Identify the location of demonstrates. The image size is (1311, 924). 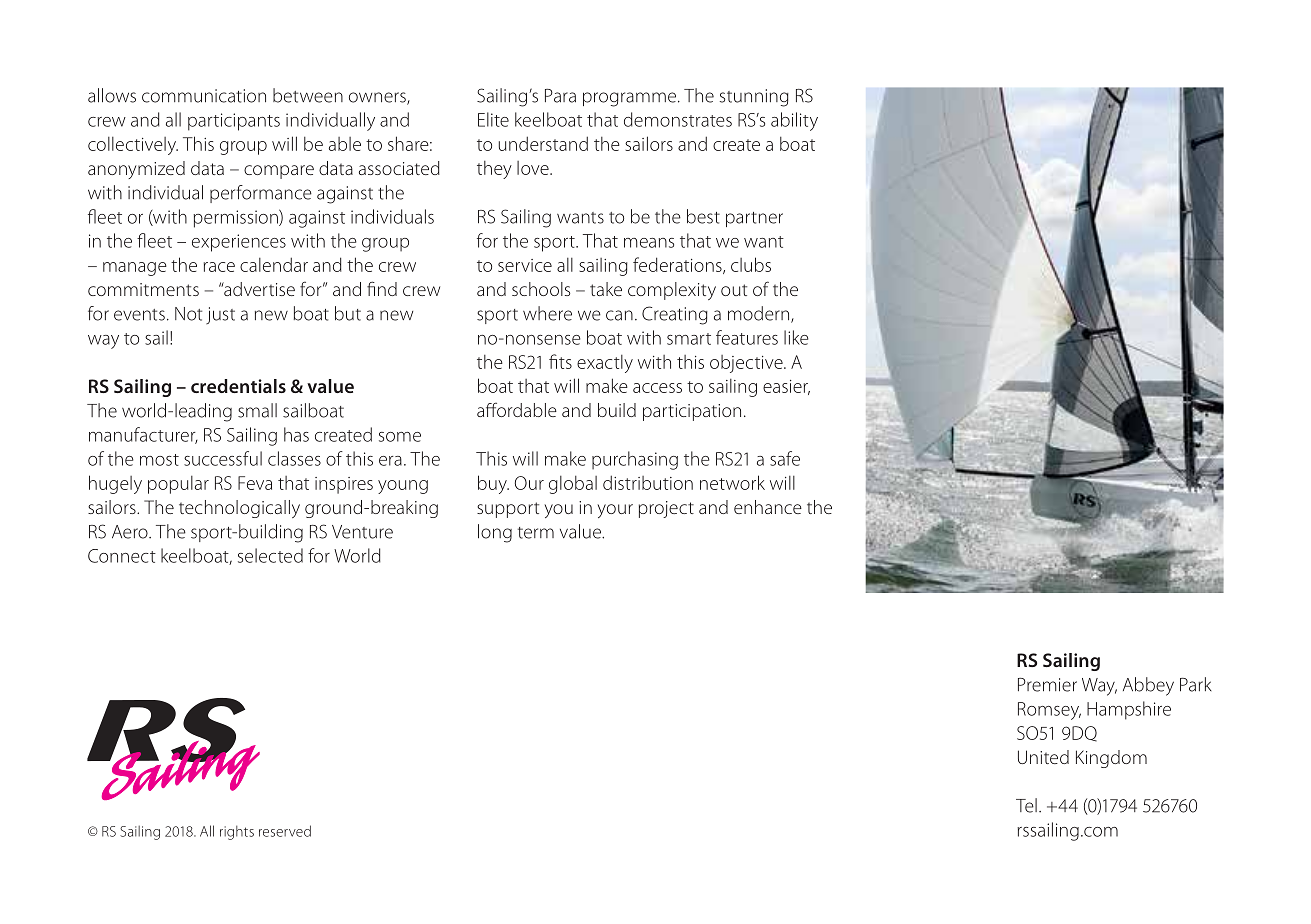
(678, 119).
